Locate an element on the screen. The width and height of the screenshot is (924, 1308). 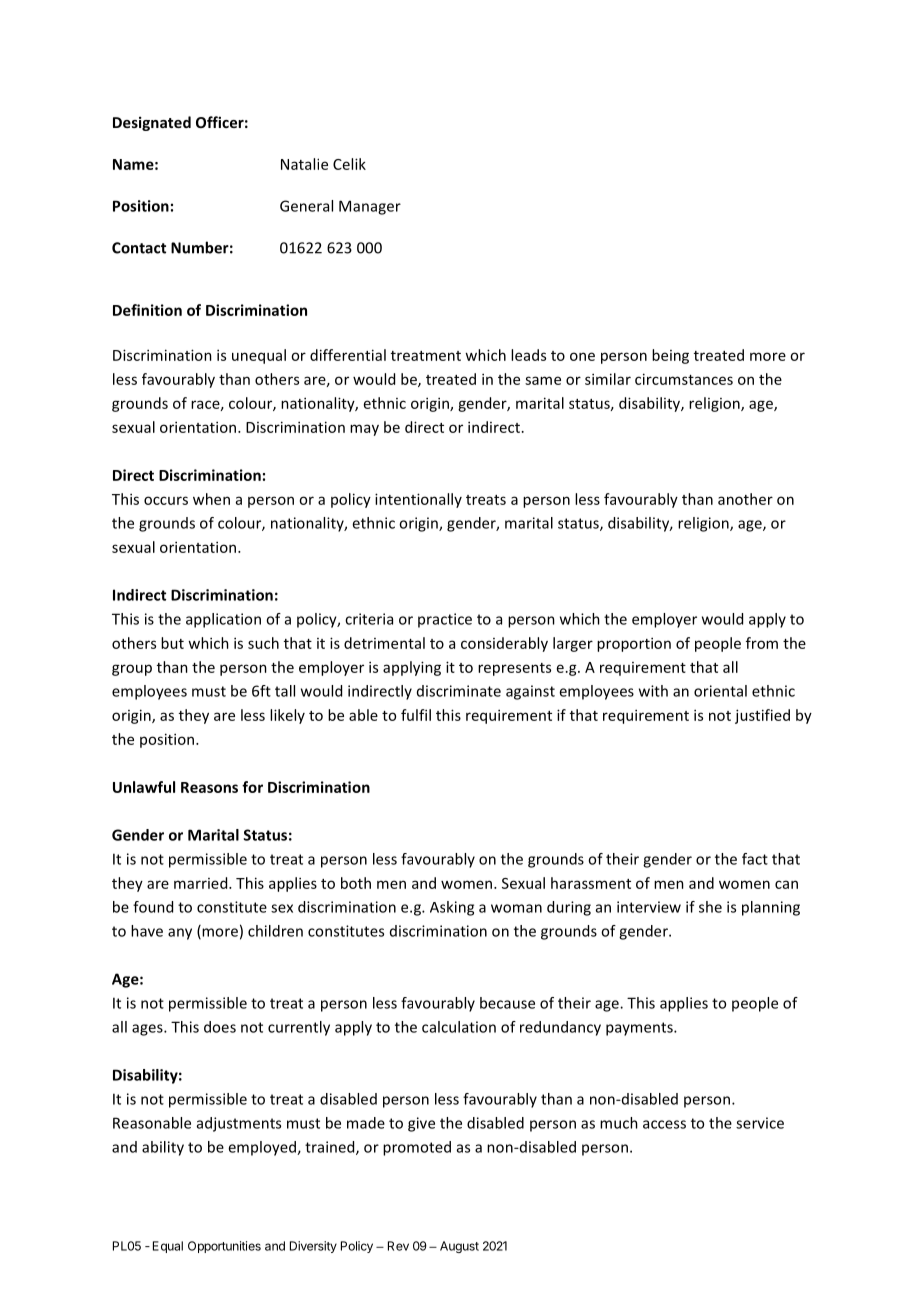
August is located at coordinates (459, 1247).
